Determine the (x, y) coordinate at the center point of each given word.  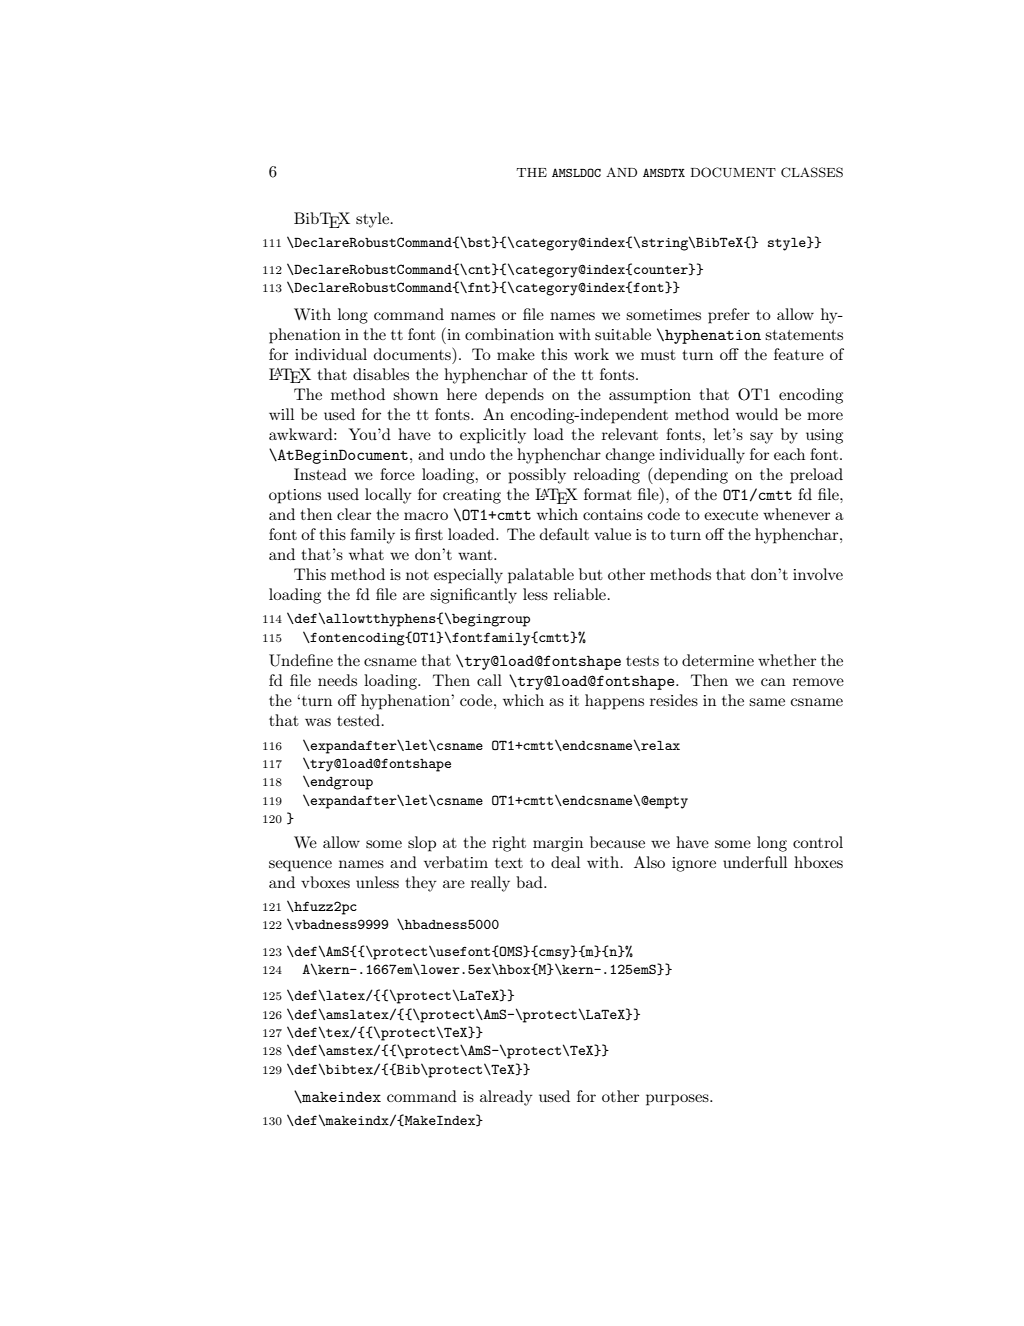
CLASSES (812, 172)
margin (558, 844)
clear (354, 514)
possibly (537, 476)
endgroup (341, 783)
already (506, 1098)
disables (381, 374)
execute (731, 515)
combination (509, 334)
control (818, 842)
